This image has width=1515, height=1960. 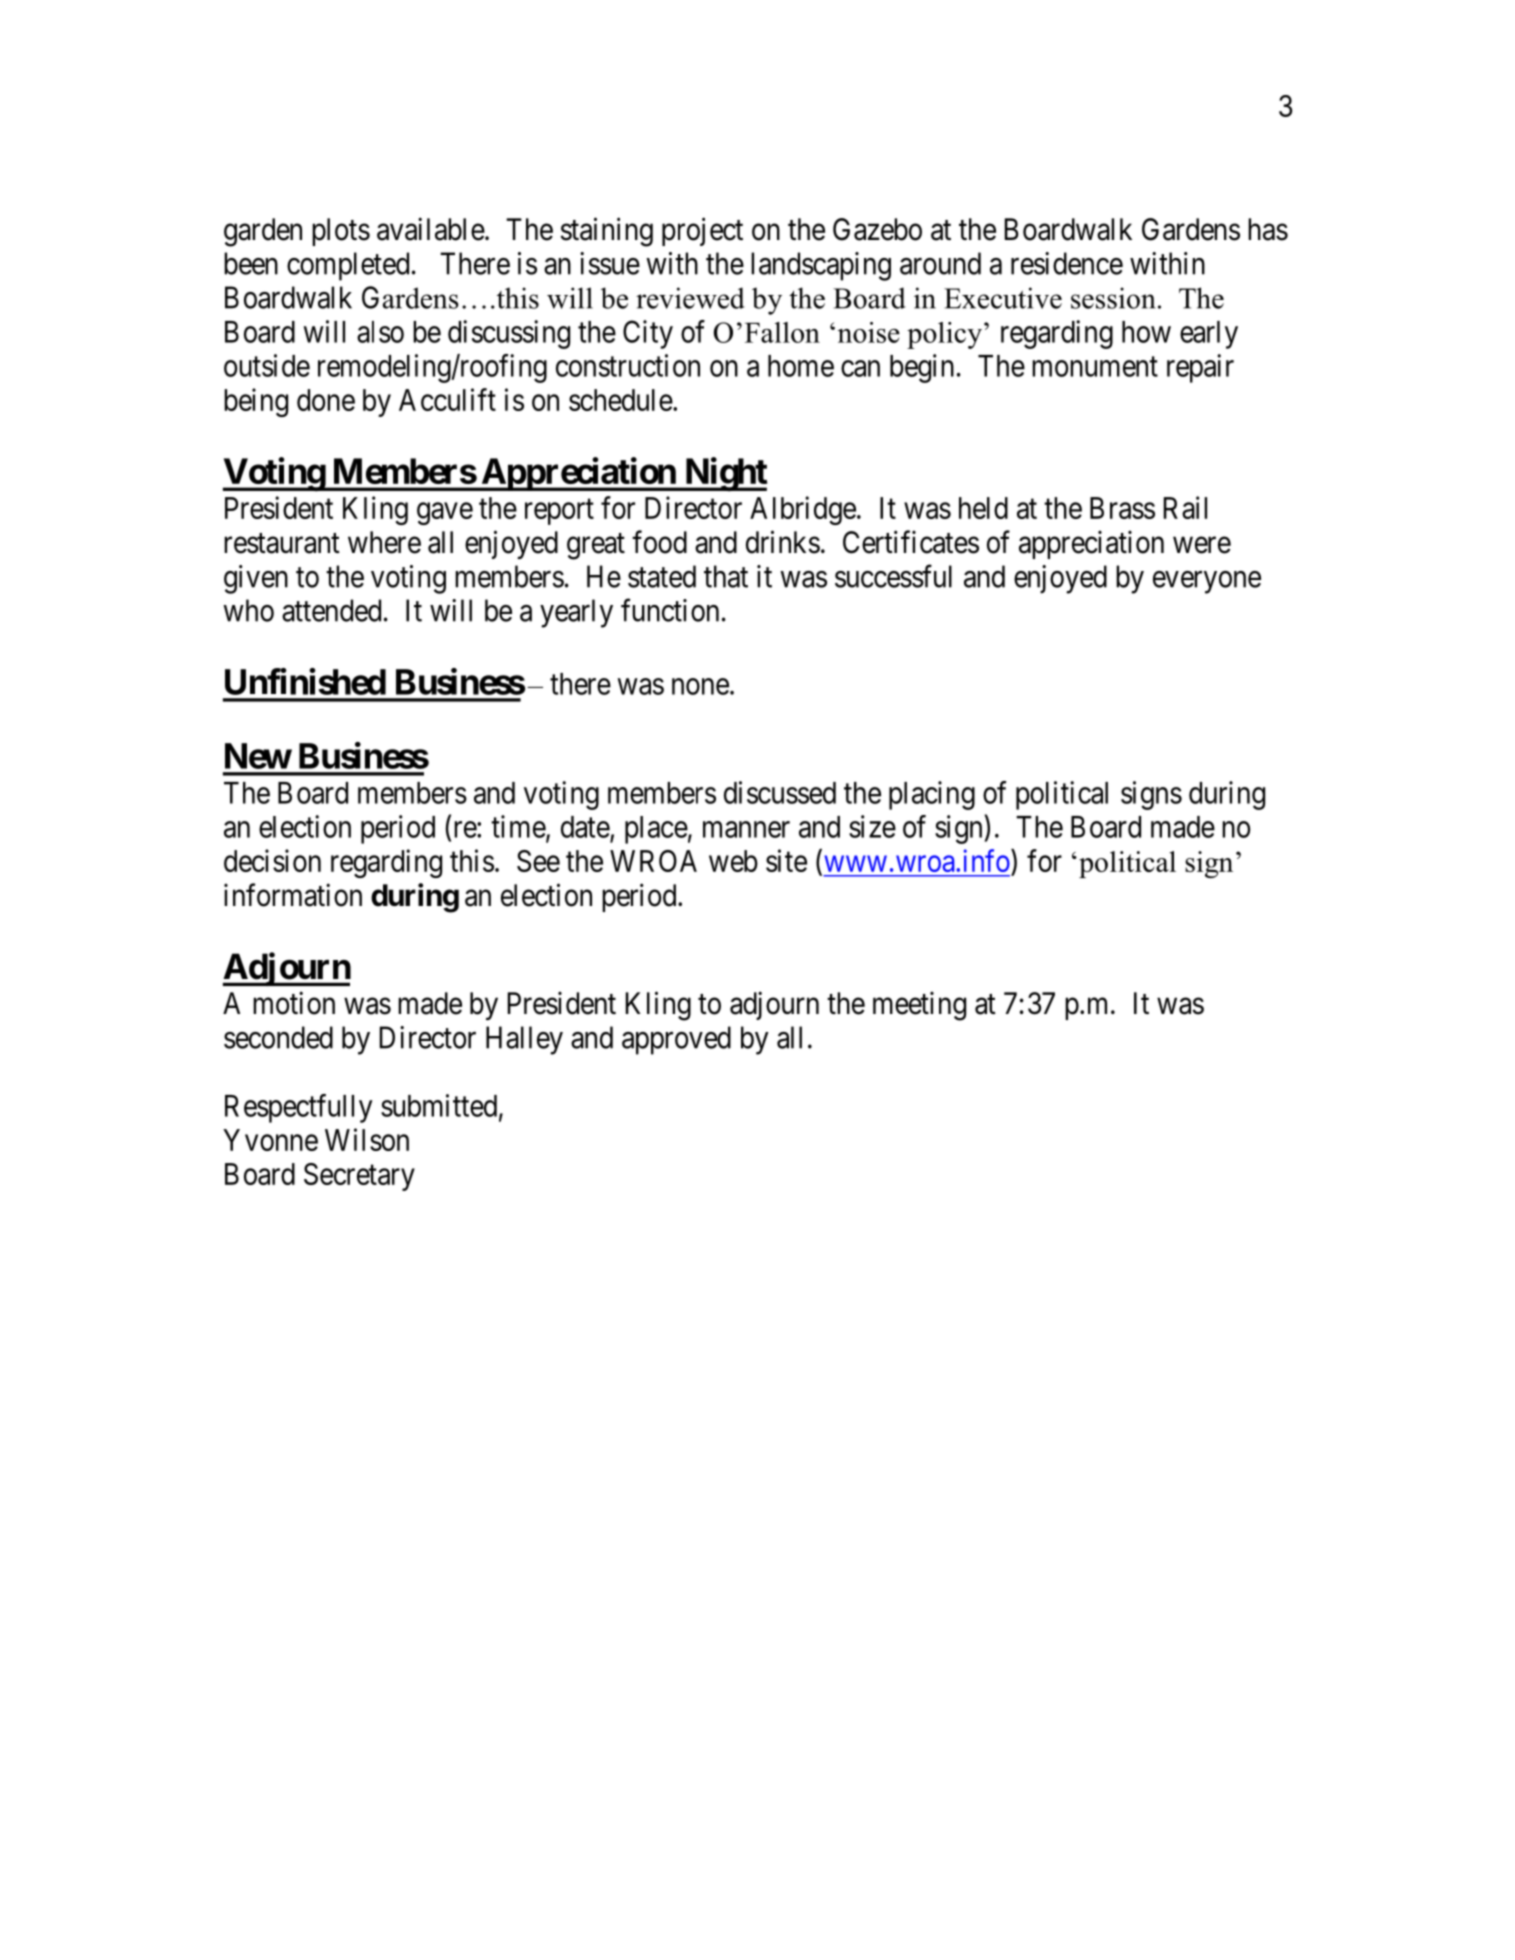 I want to click on approved, so click(x=676, y=1040).
